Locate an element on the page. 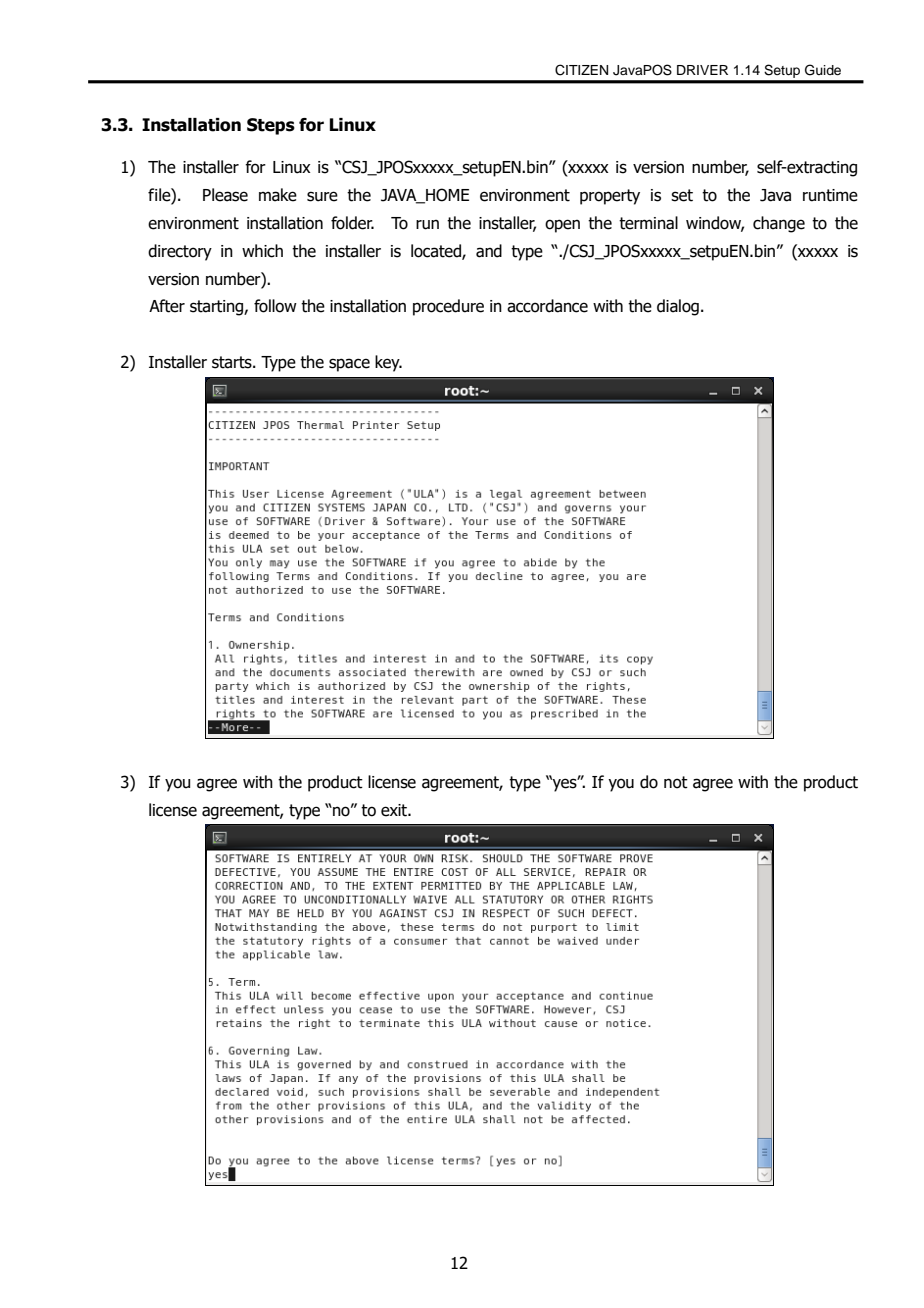  CITIZEN is located at coordinates (581, 70).
